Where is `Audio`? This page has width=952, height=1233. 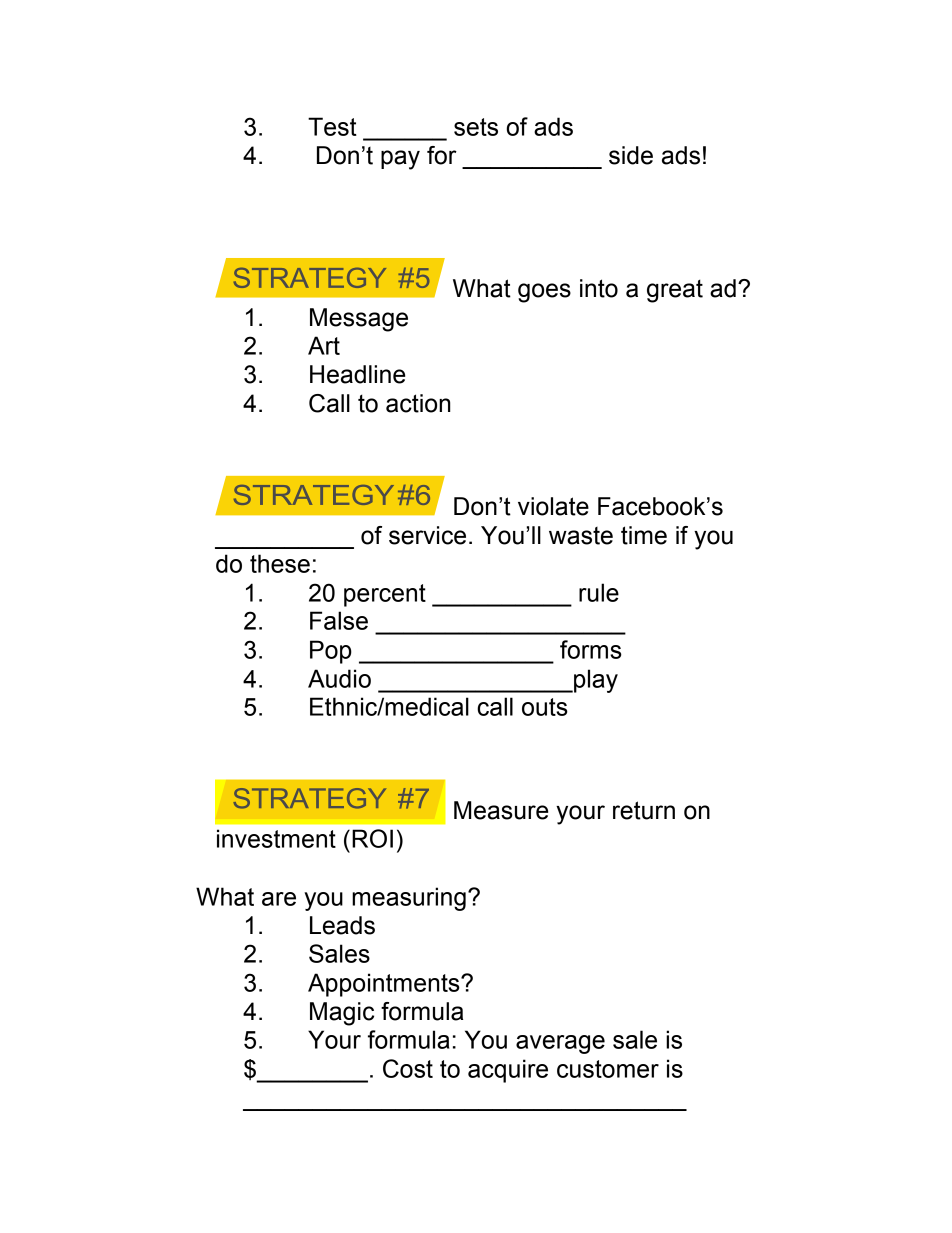
Audio is located at coordinates (339, 678).
